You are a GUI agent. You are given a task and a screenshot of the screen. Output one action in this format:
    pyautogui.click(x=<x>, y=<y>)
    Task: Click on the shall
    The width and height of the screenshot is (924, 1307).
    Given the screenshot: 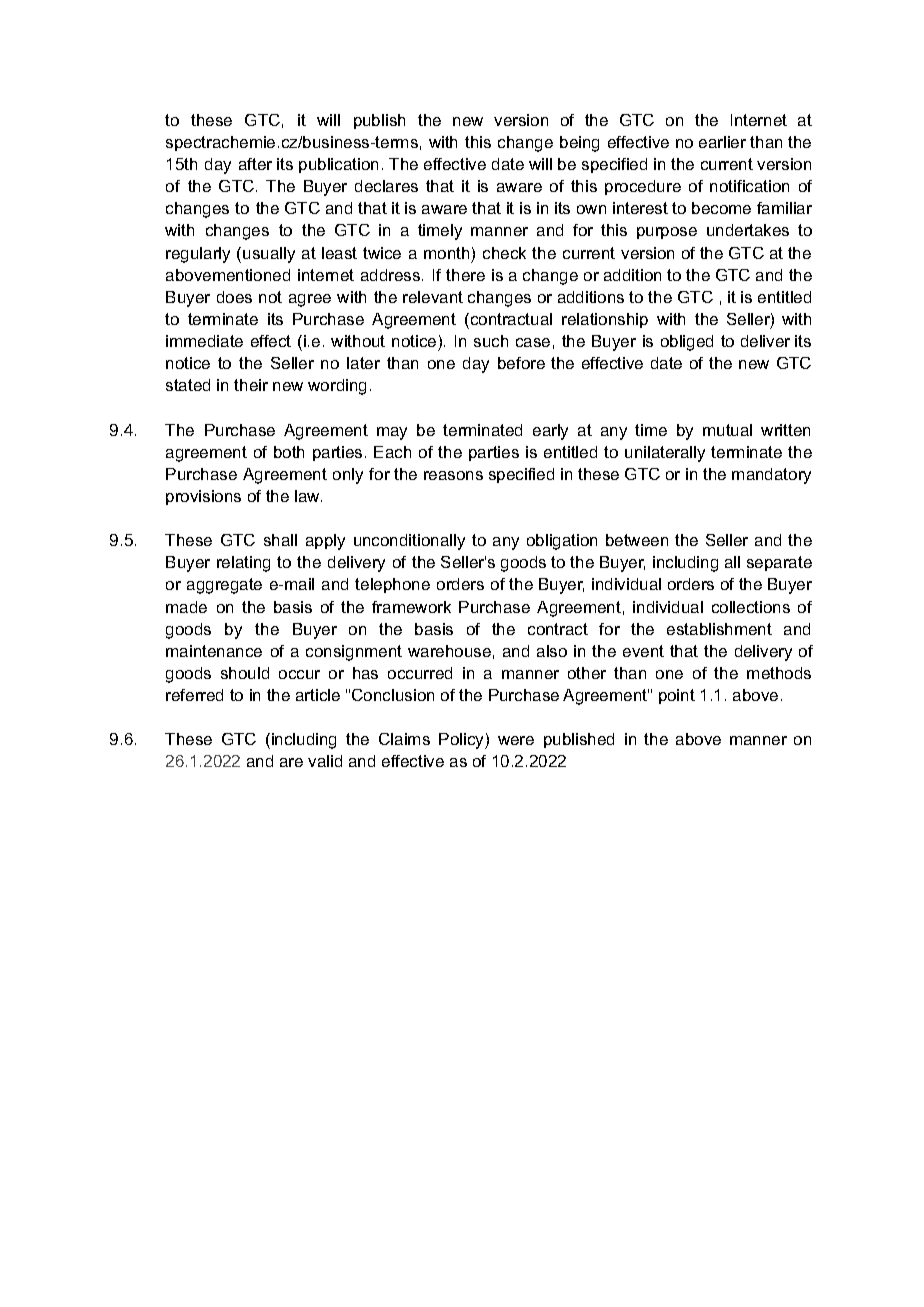 What is the action you would take?
    pyautogui.click(x=280, y=540)
